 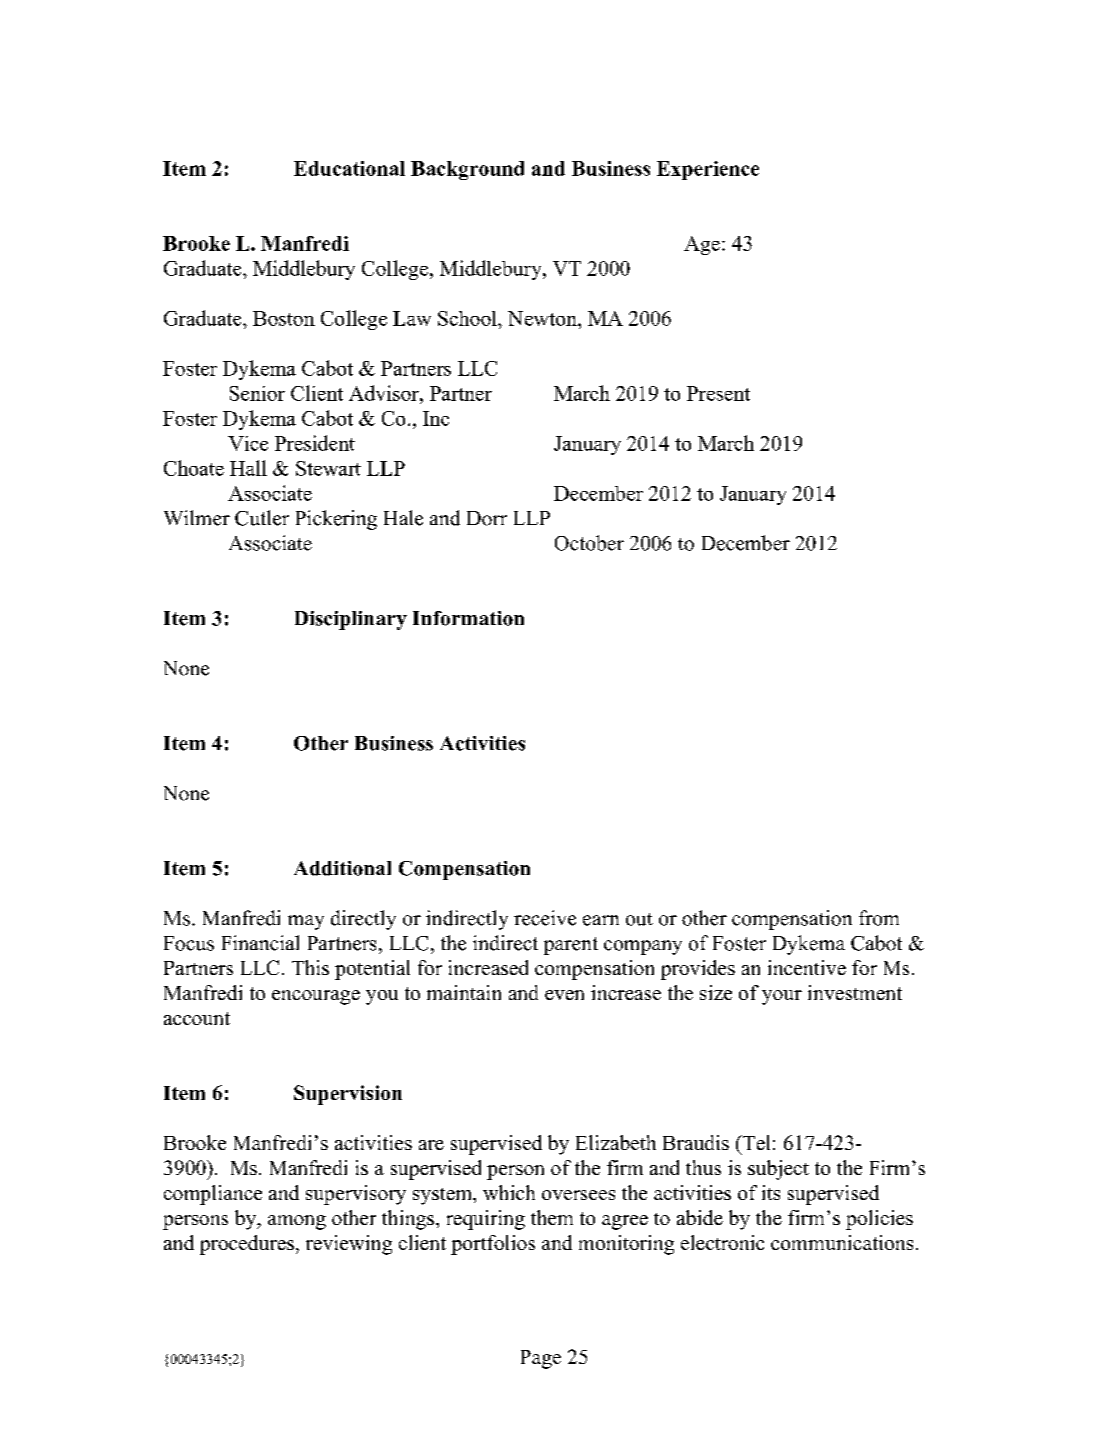 I want to click on Present, so click(x=718, y=393).
